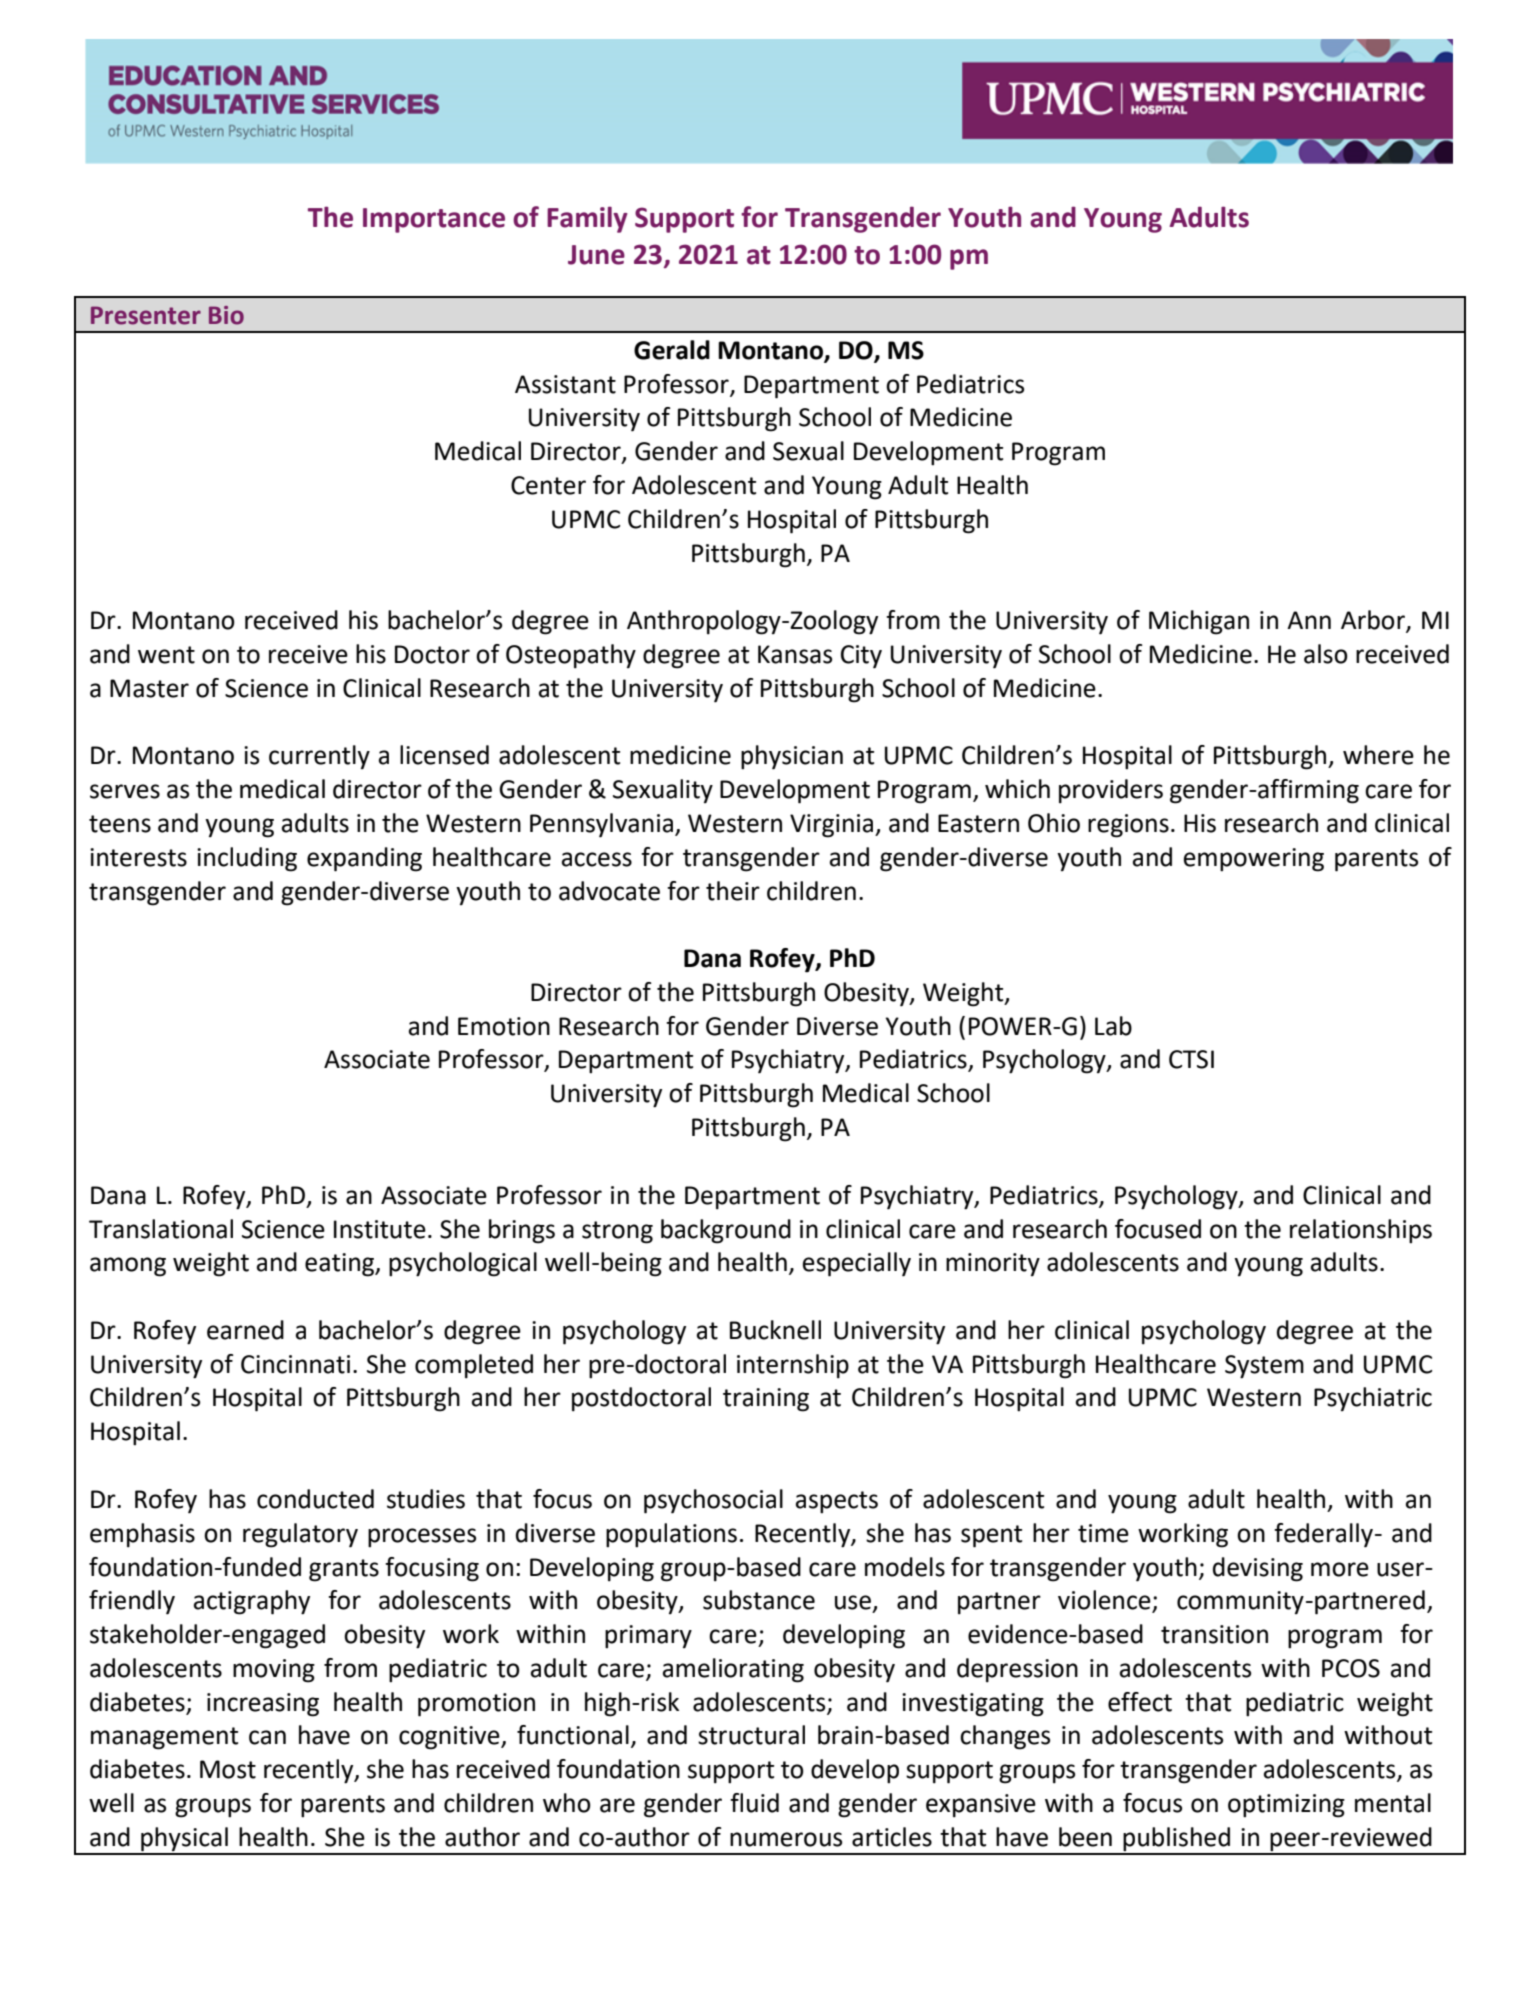  Describe the element at coordinates (228, 1769) in the screenshot. I see `Most` at that location.
